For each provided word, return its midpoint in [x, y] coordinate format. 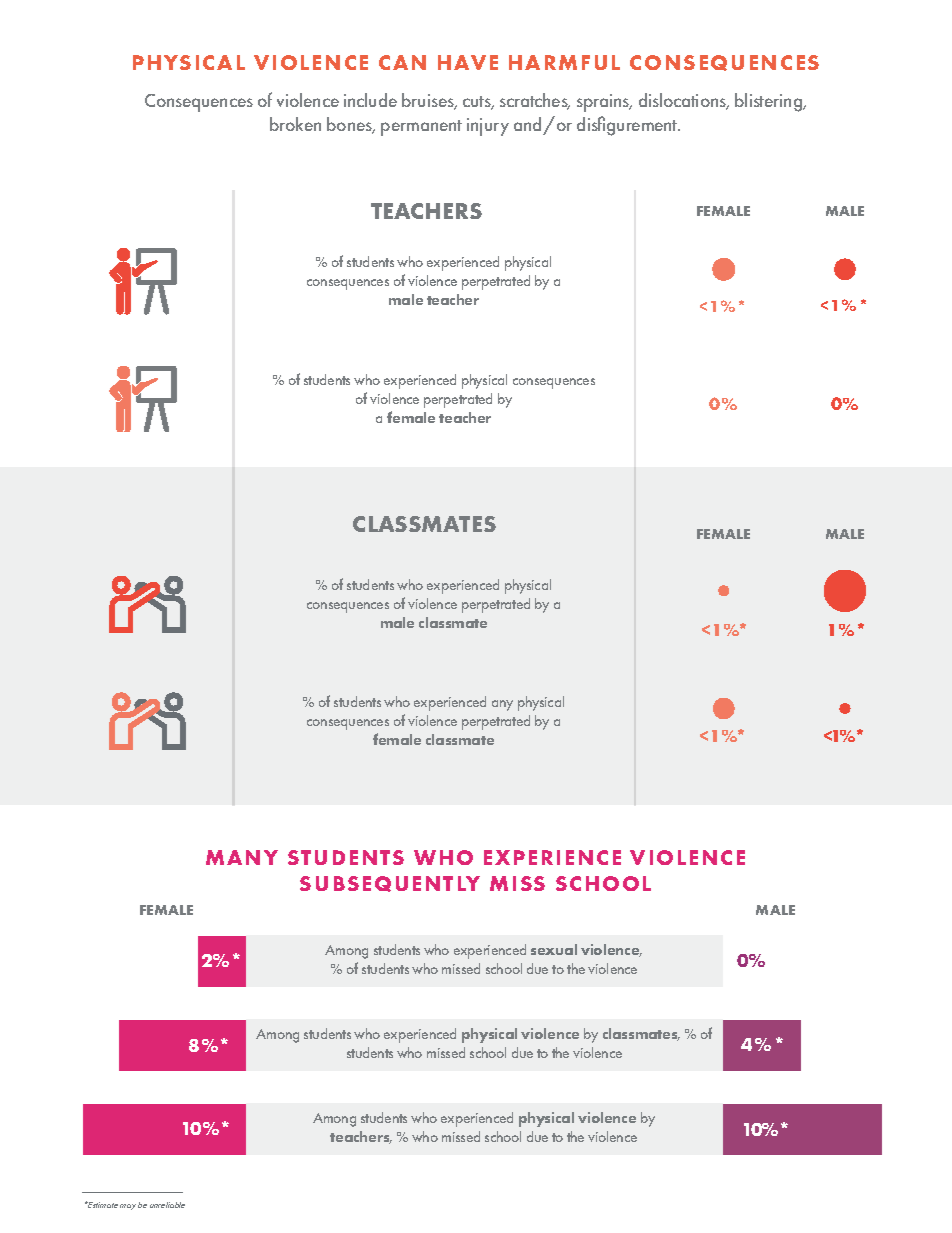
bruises [429, 101]
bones [351, 125]
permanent [421, 128]
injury [488, 127]
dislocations [683, 101]
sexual [554, 949]
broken [295, 124]
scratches [535, 101]
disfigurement [628, 126]
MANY [242, 857]
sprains [604, 103]
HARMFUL [564, 62]
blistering [770, 102]
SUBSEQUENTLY [390, 884]
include [370, 100]
